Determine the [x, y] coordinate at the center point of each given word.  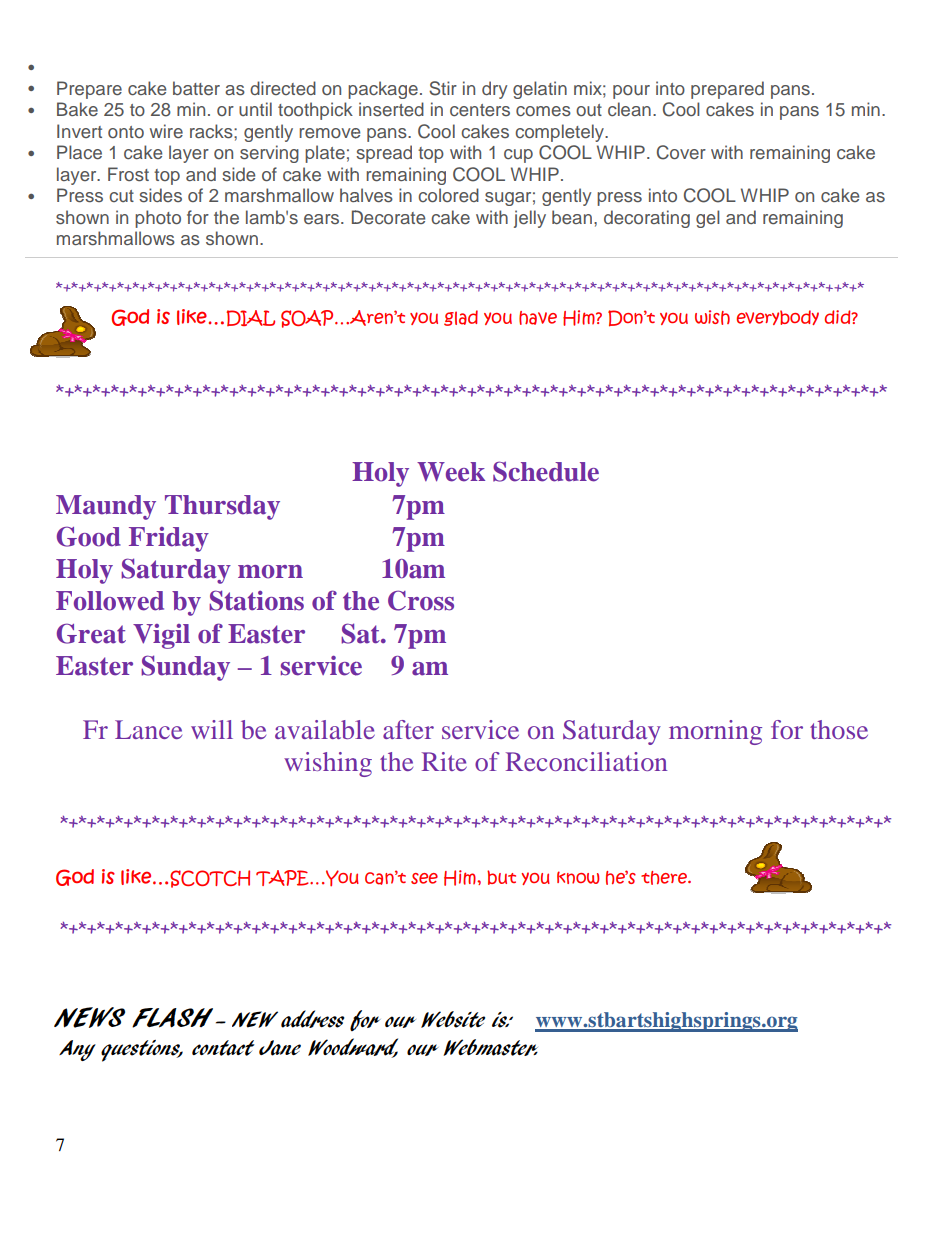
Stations [256, 600]
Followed [110, 601]
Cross [421, 600]
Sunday [185, 668]
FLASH [172, 1018]
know [578, 877]
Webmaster [490, 1047]
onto [126, 132]
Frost [128, 174]
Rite [444, 761]
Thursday [222, 507]
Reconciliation [586, 761]
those [839, 729]
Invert [79, 131]
